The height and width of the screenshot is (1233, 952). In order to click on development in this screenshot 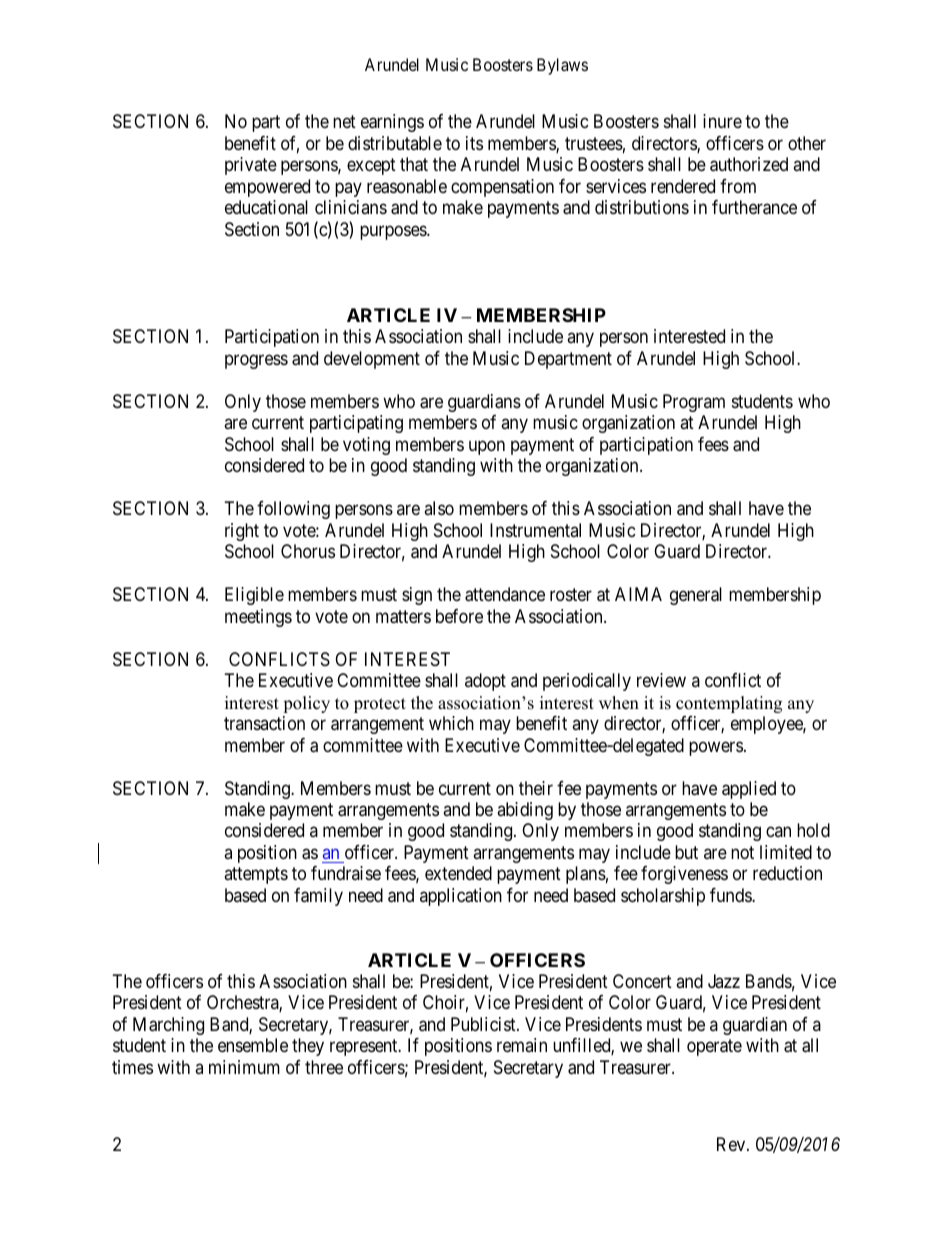, I will do `click(372, 360)`.
